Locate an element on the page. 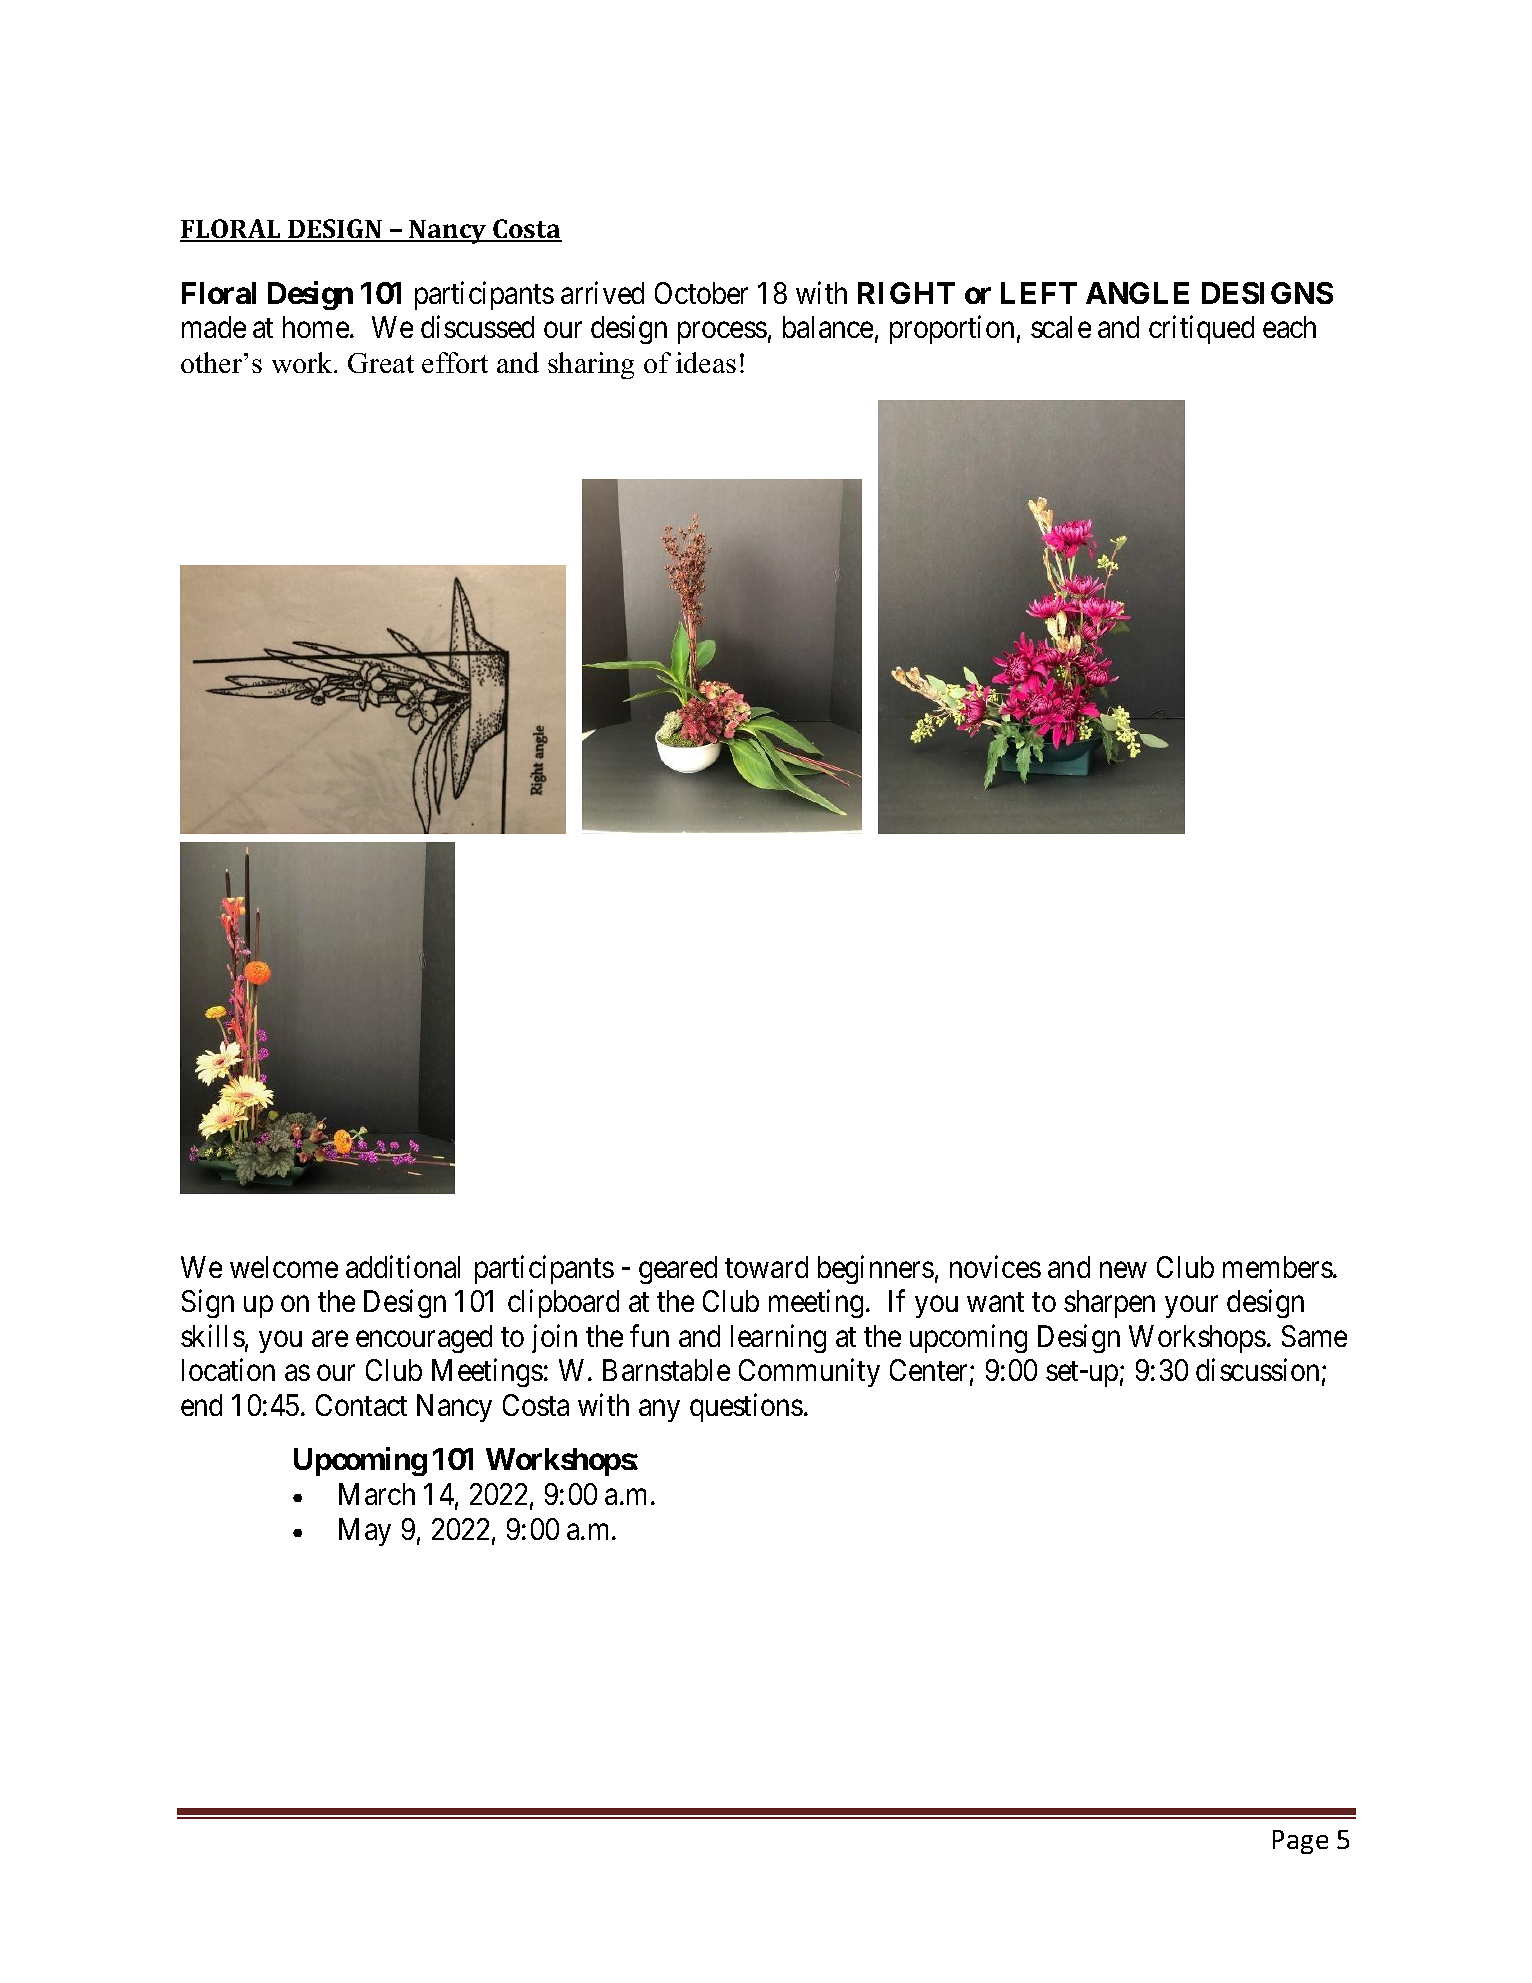  new is located at coordinates (1123, 1270).
